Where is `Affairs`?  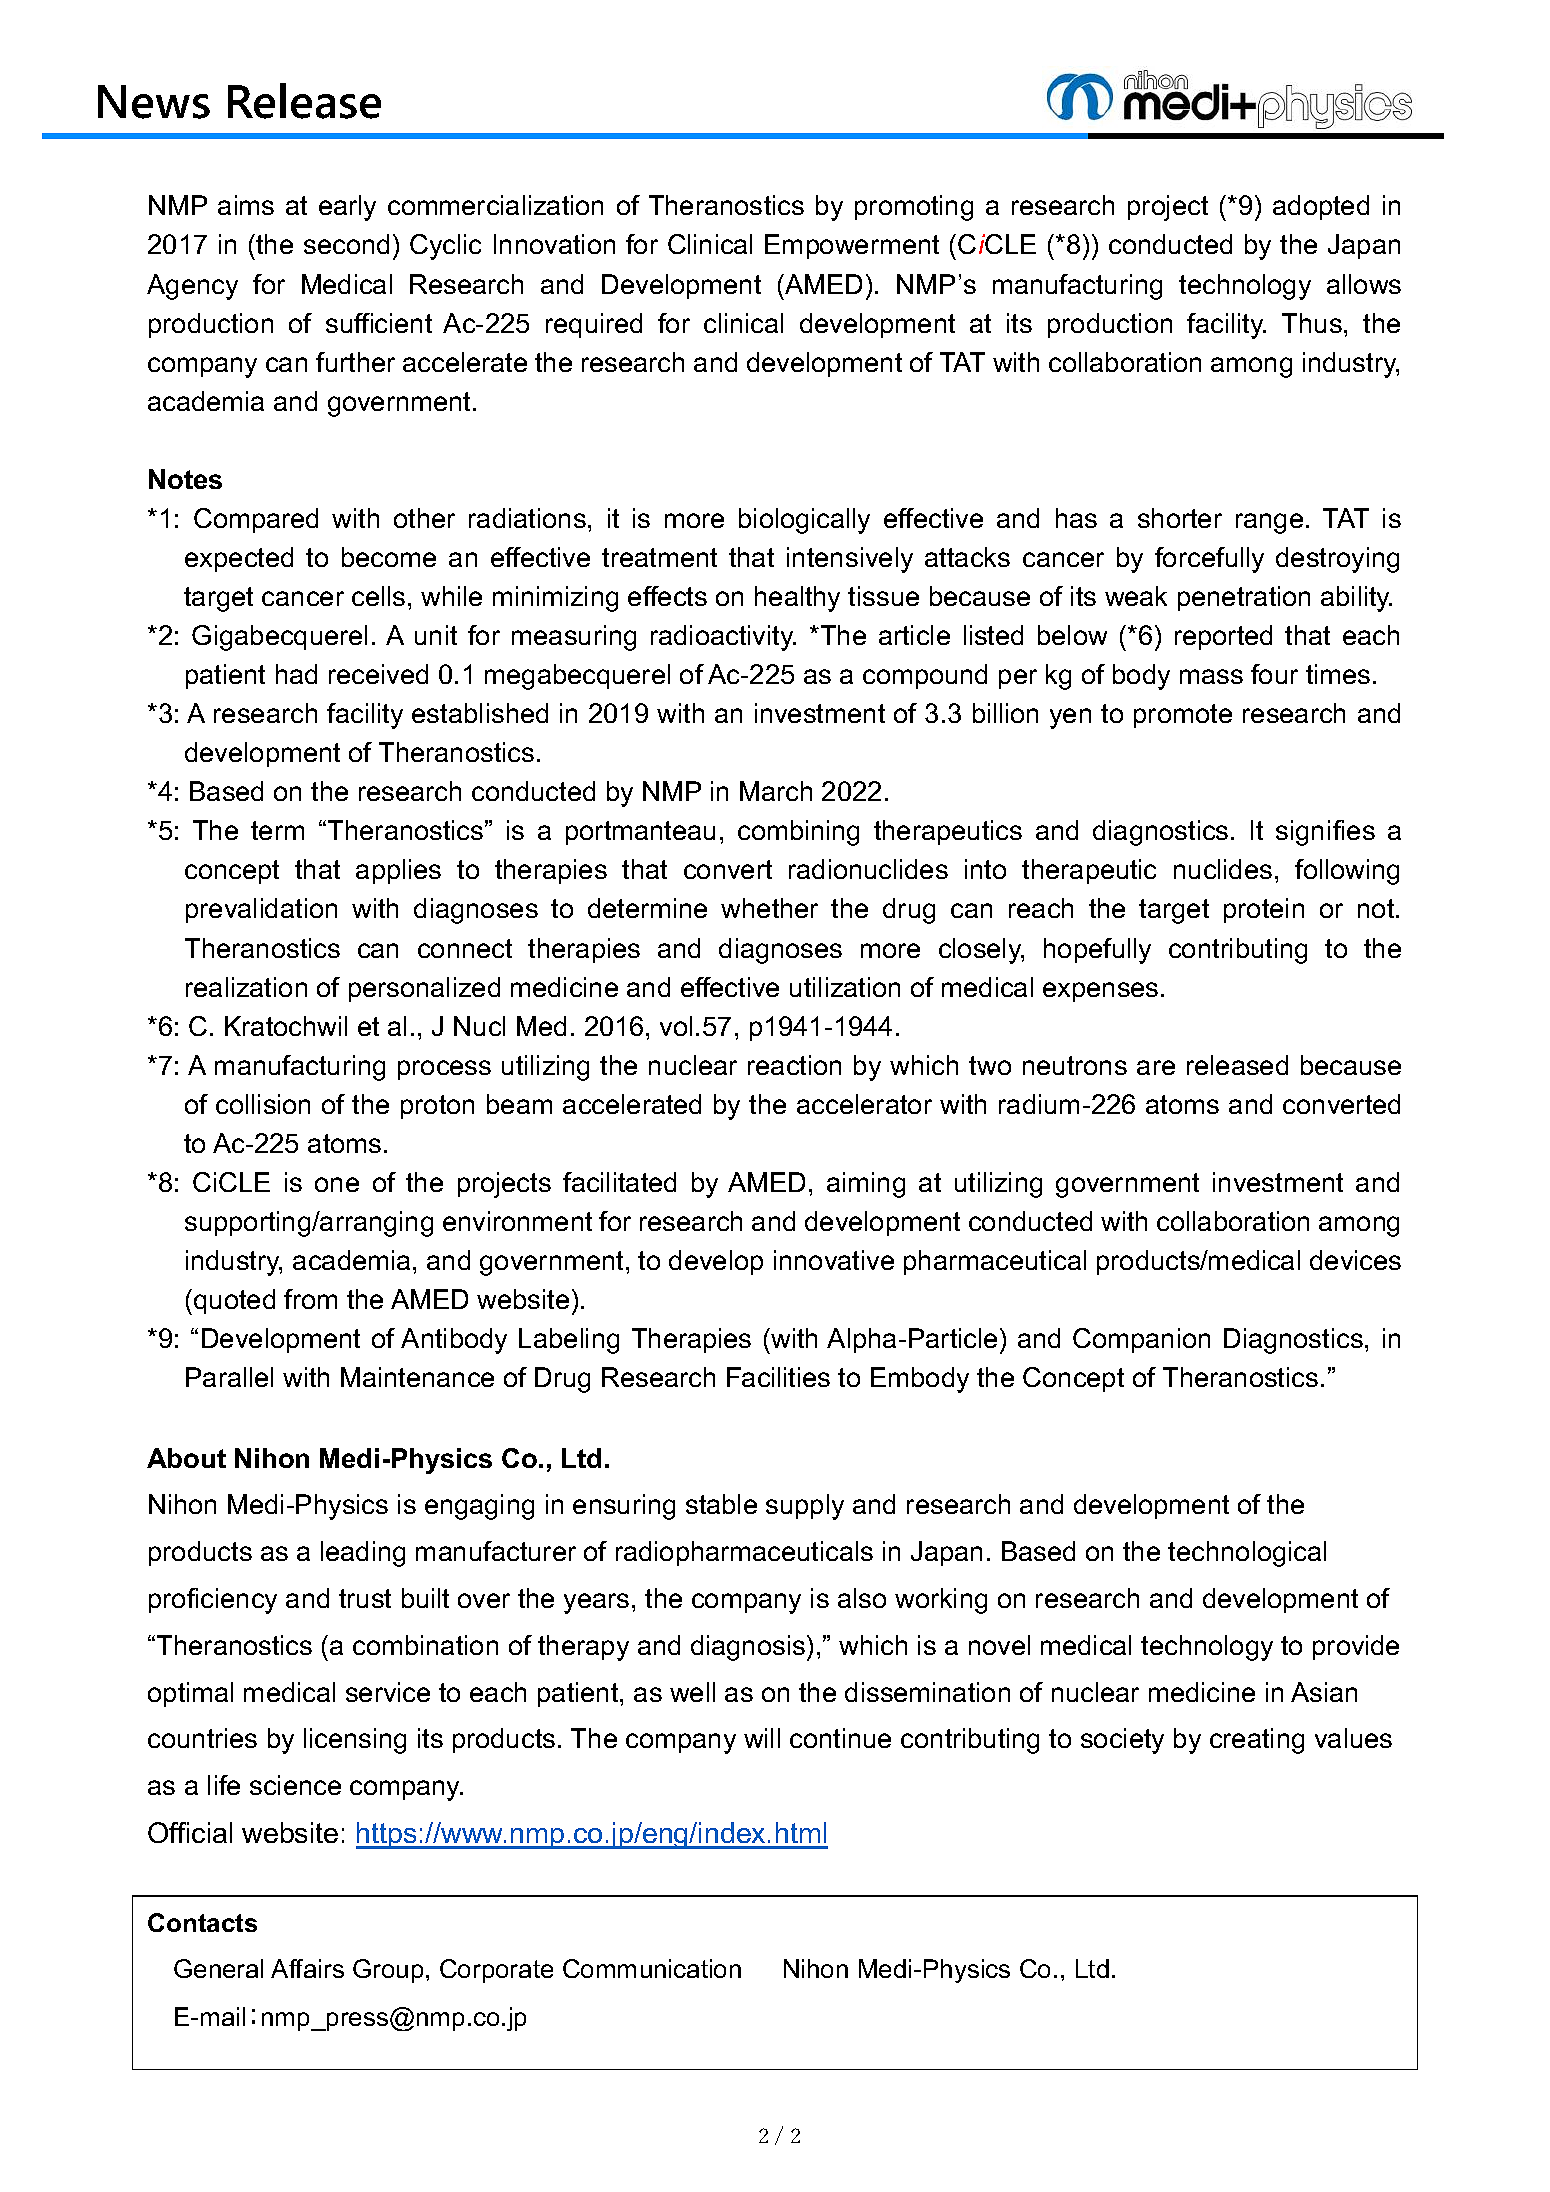
Affairs is located at coordinates (307, 1968).
